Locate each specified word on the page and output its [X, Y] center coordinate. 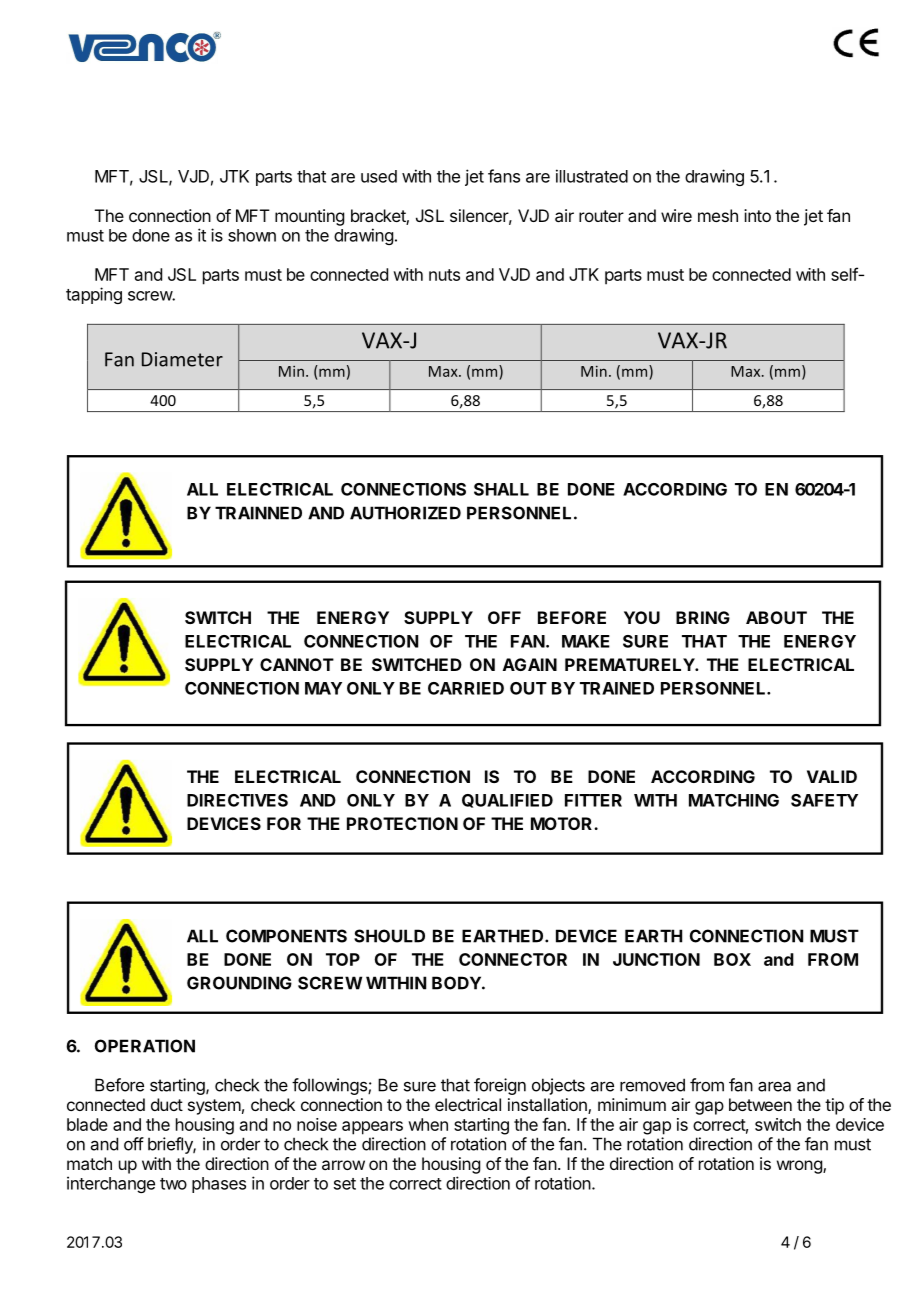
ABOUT [776, 617]
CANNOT [297, 664]
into [757, 215]
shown [252, 235]
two [173, 1184]
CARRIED [466, 688]
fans [504, 176]
